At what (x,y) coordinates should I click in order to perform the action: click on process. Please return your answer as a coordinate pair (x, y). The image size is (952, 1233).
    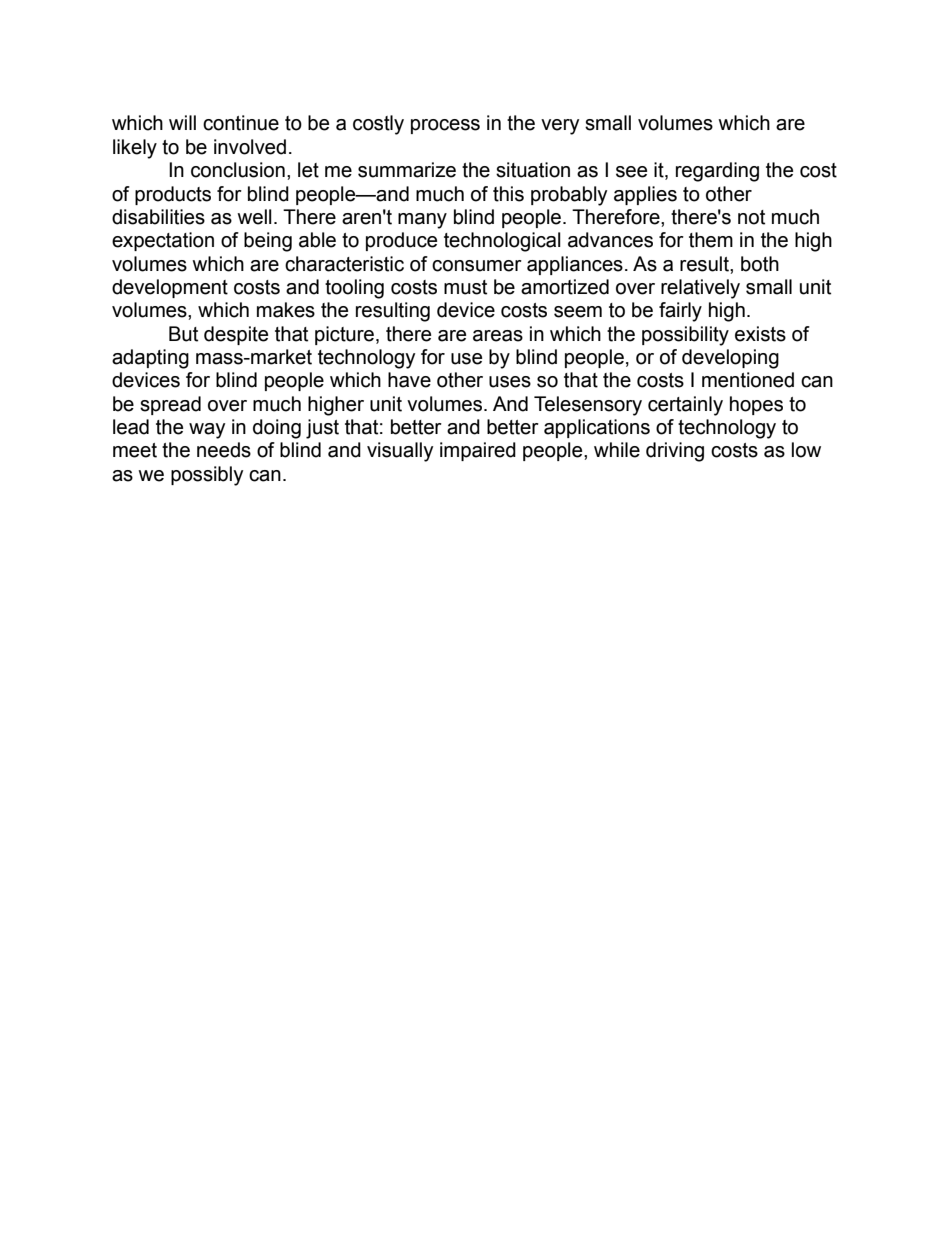
    Looking at the image, I should click on (445, 126).
